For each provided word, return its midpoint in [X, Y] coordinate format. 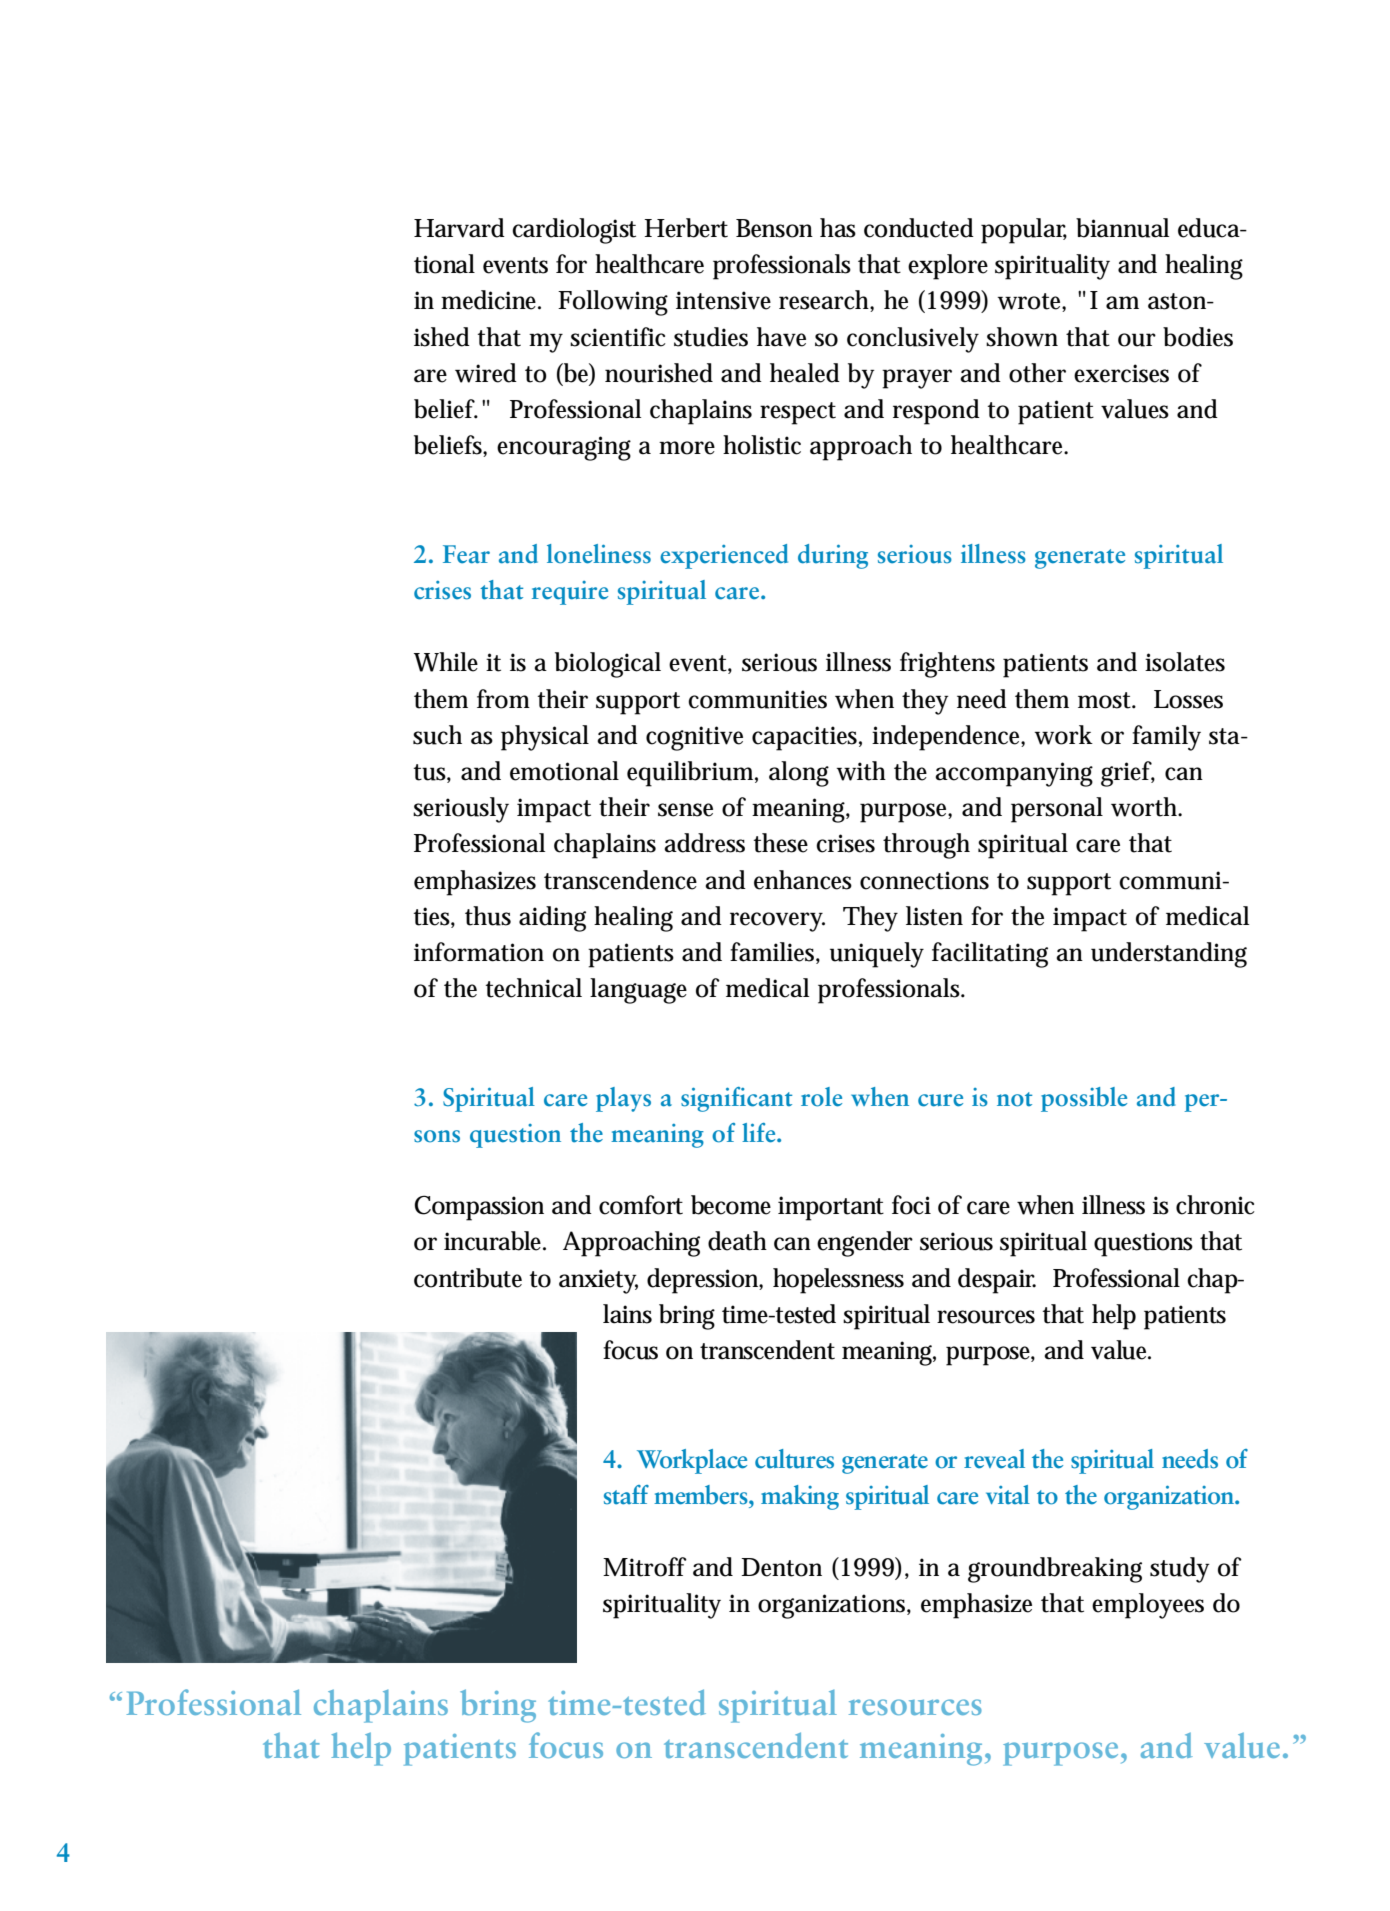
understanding [1169, 955]
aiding [552, 919]
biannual [1122, 228]
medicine [490, 300]
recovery [777, 922]
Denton [781, 1567]
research [825, 301]
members [702, 1495]
